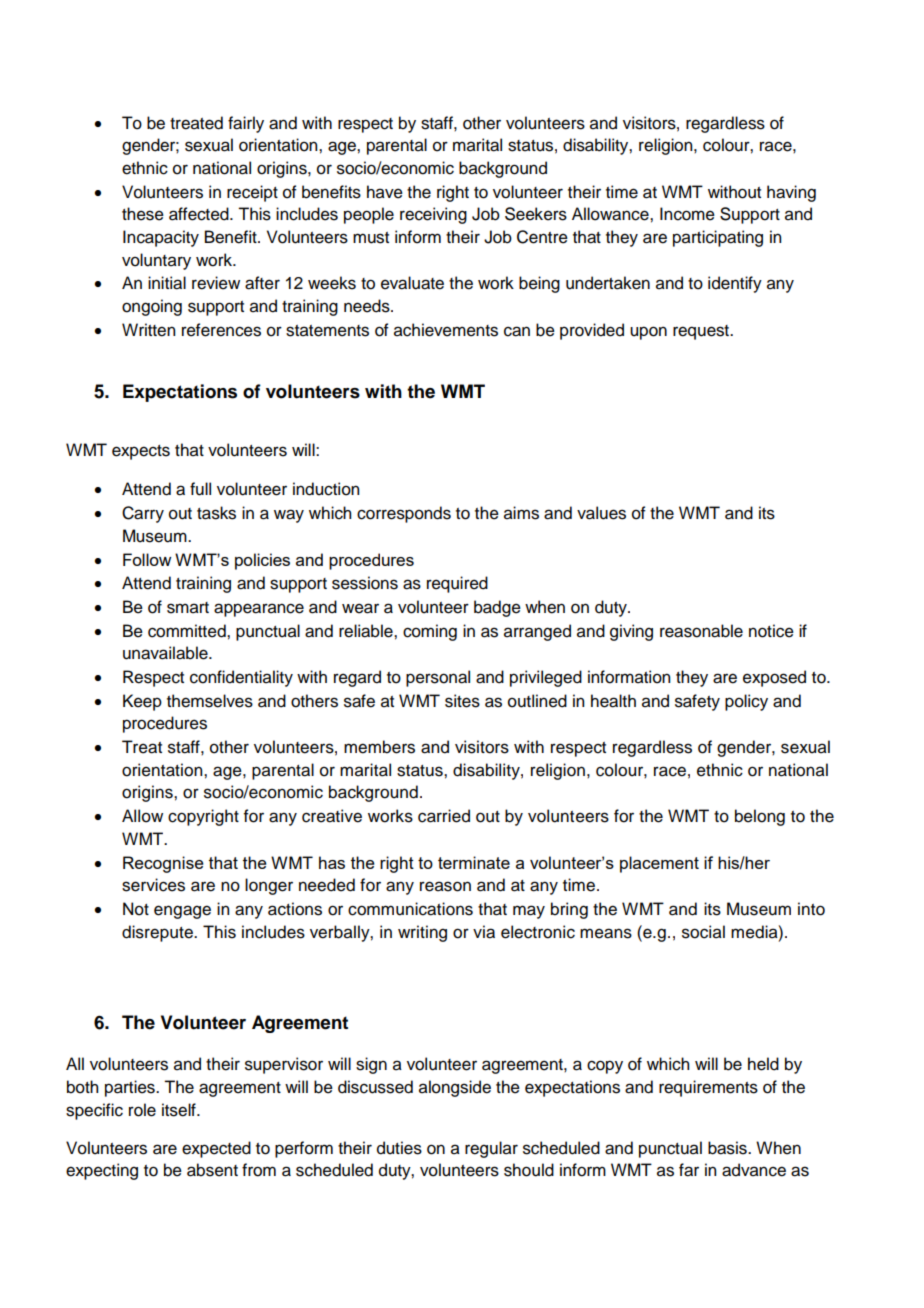  Describe the element at coordinates (404, 514) in the page. I see `corresponds` at that location.
